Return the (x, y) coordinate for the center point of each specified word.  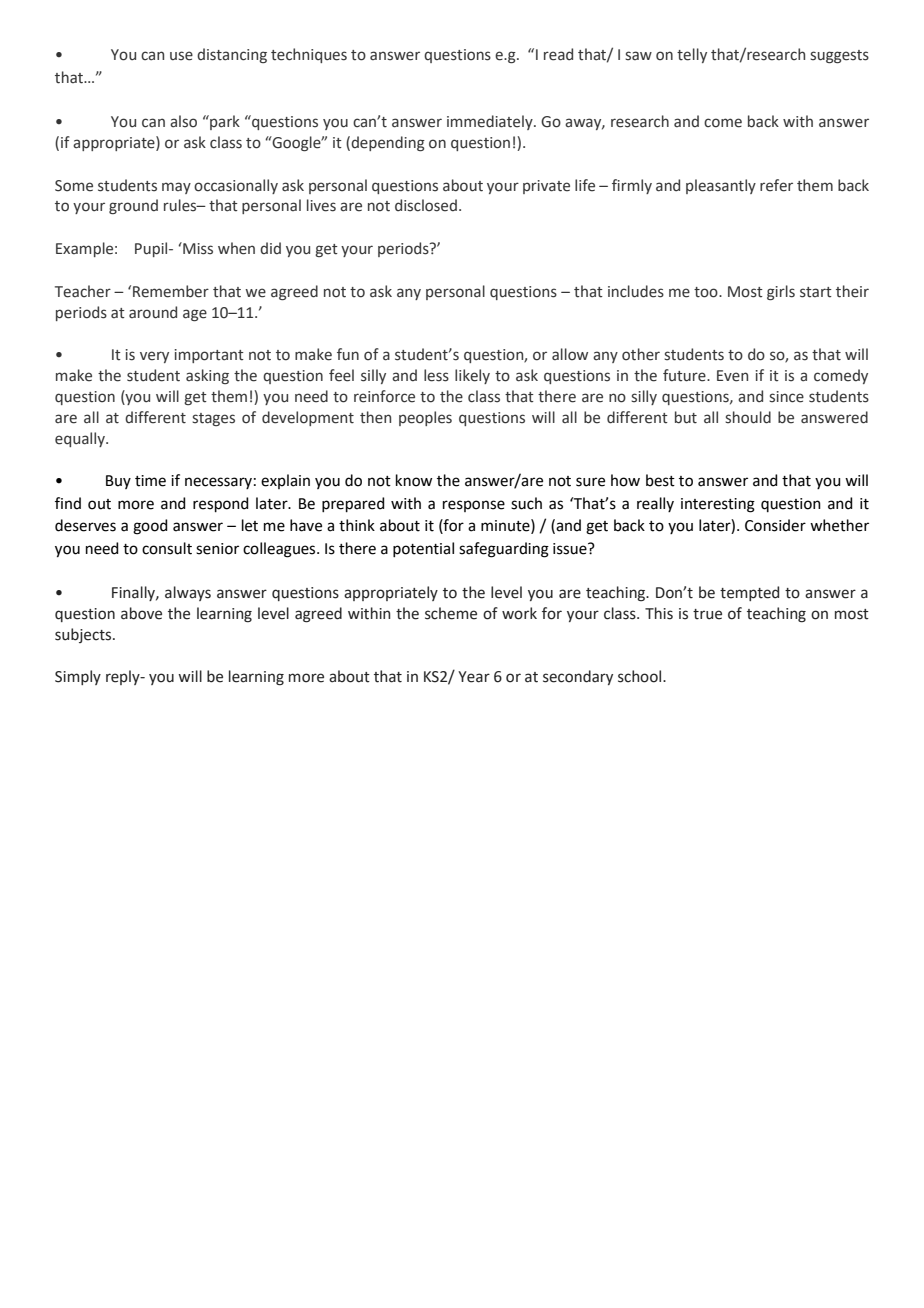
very (154, 357)
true (707, 614)
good (150, 527)
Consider (775, 525)
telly (692, 55)
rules (181, 205)
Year (474, 677)
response (474, 506)
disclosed (426, 205)
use (181, 56)
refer (776, 185)
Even (732, 376)
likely (472, 376)
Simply (78, 677)
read (558, 54)
